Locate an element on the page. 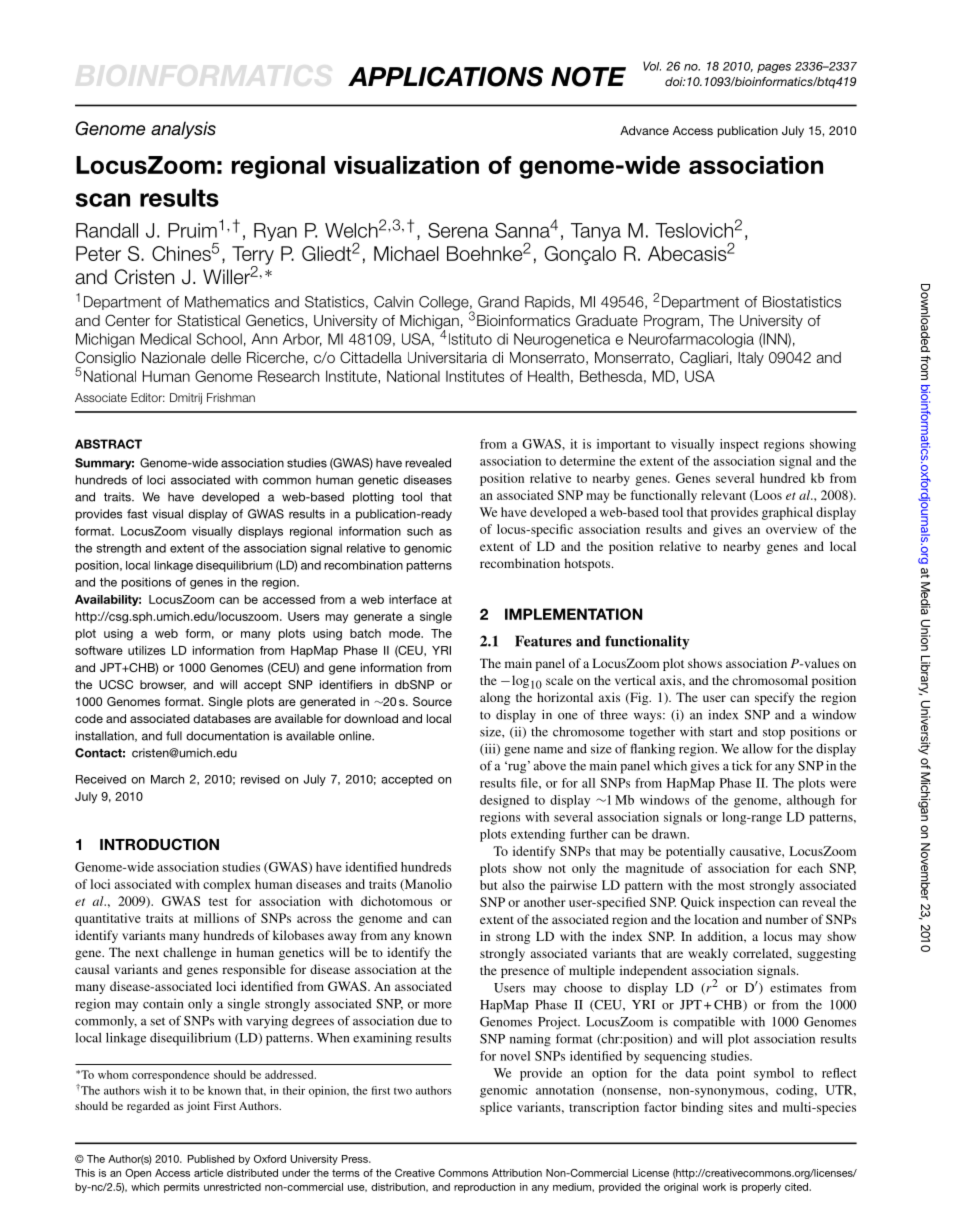 The image size is (953, 1232). reproduction is located at coordinates (484, 1188).
